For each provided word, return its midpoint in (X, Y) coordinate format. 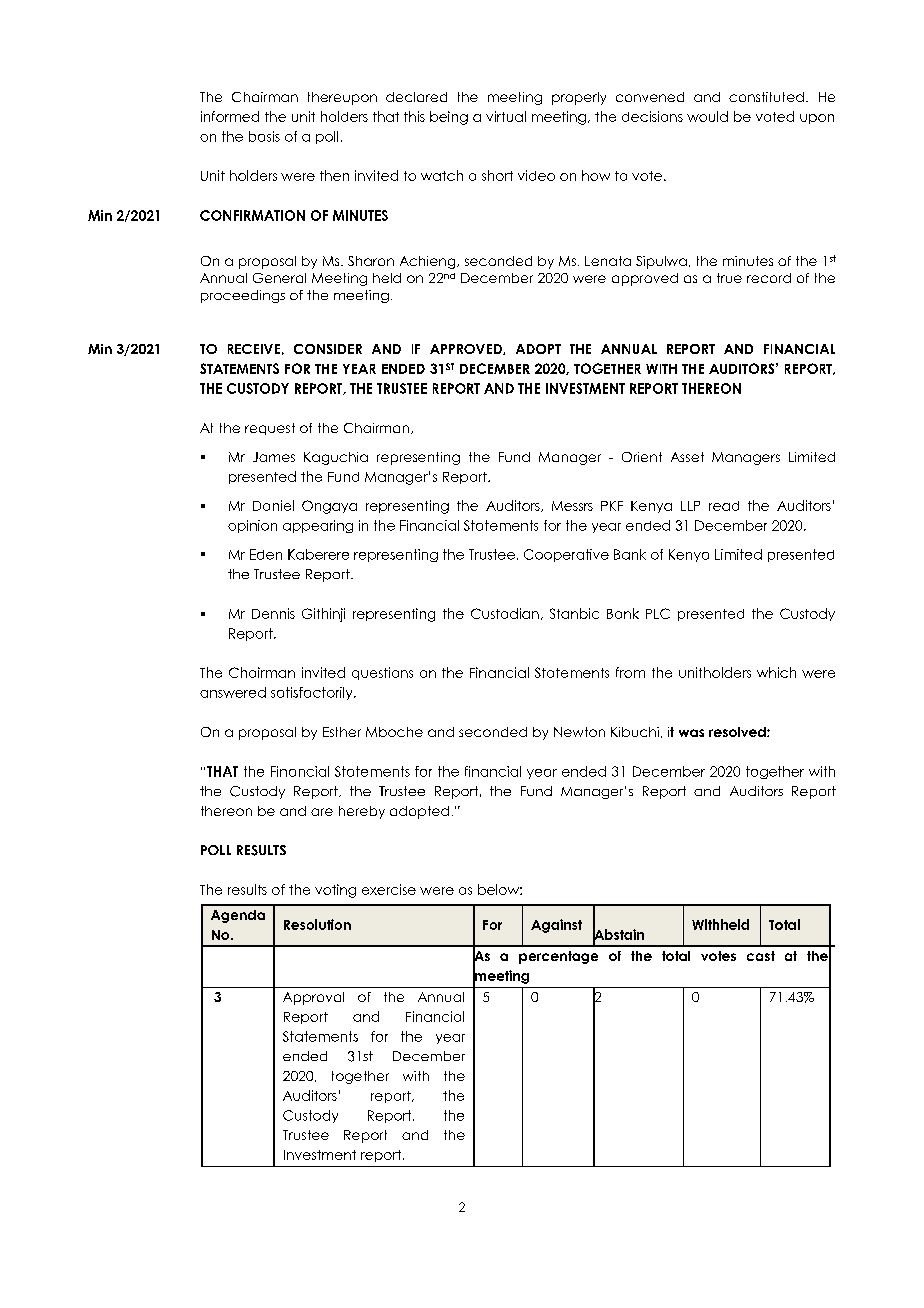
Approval (313, 998)
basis (264, 136)
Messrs (572, 506)
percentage (558, 957)
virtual (506, 116)
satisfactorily (313, 693)
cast (761, 956)
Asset (687, 457)
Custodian (505, 613)
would (707, 116)
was (691, 733)
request (270, 429)
